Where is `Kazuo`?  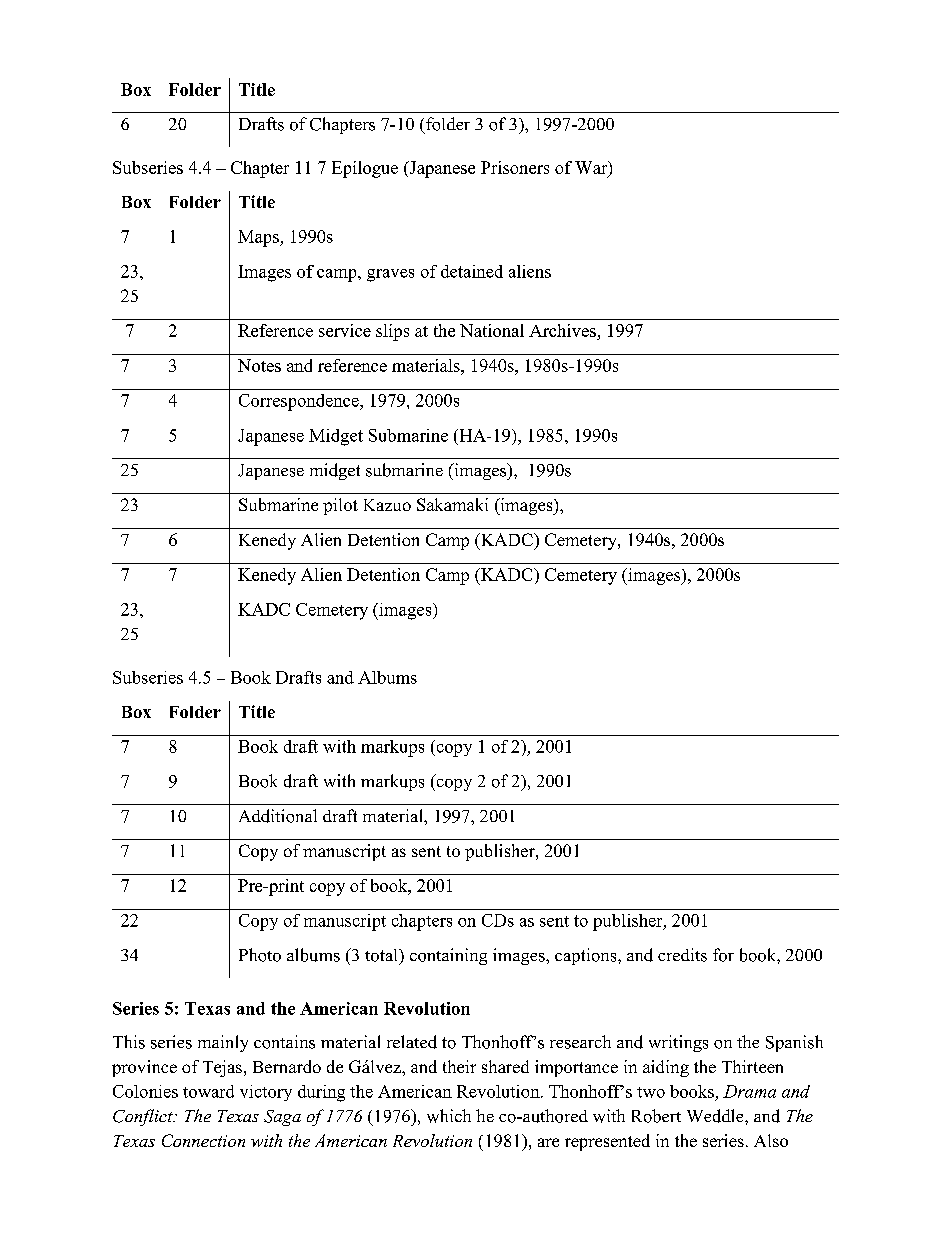 Kazuo is located at coordinates (387, 505).
